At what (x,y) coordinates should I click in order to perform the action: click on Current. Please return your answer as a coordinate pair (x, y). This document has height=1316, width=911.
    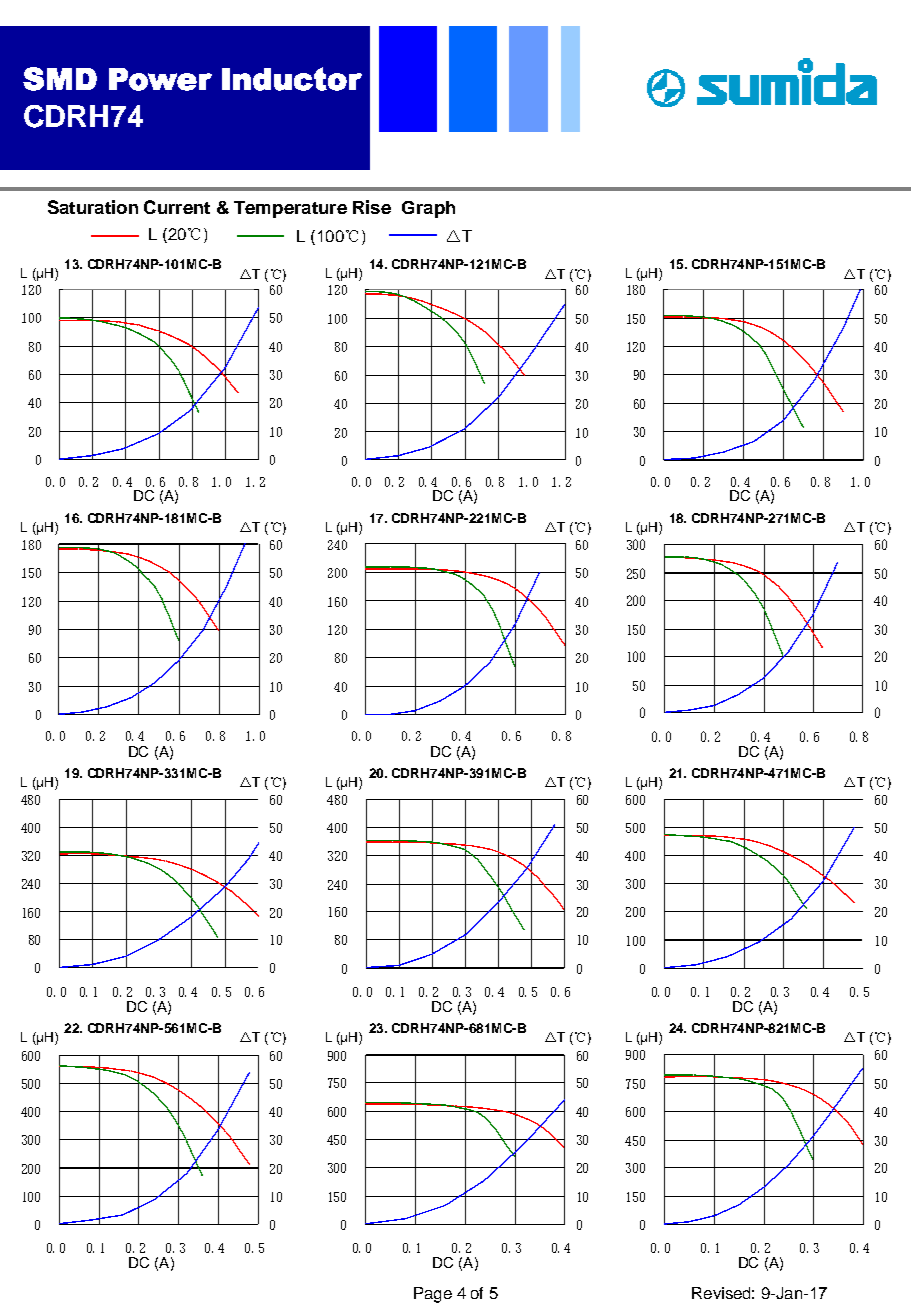
    Looking at the image, I should click on (177, 207).
